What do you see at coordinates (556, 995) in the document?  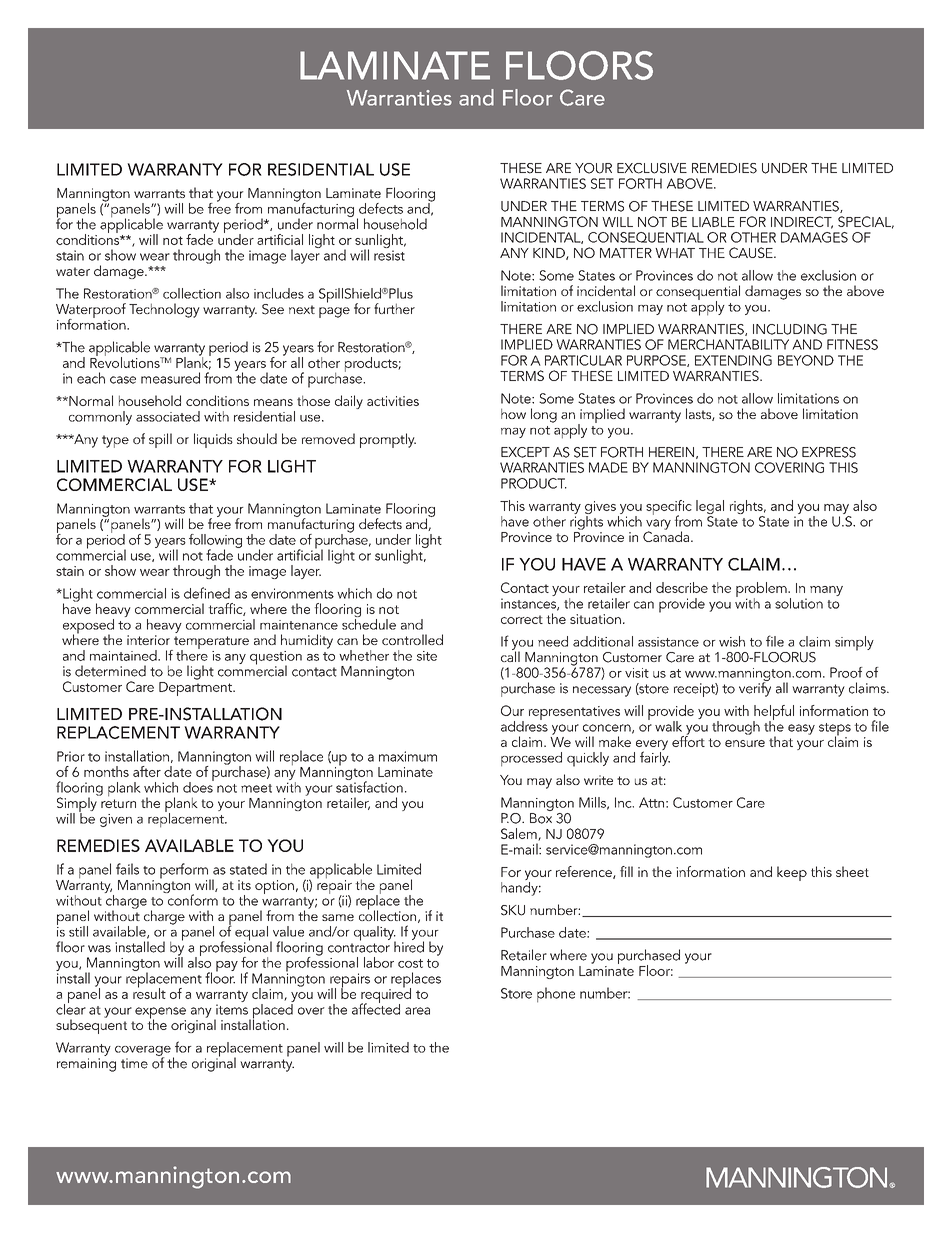 I see `phone` at bounding box center [556, 995].
